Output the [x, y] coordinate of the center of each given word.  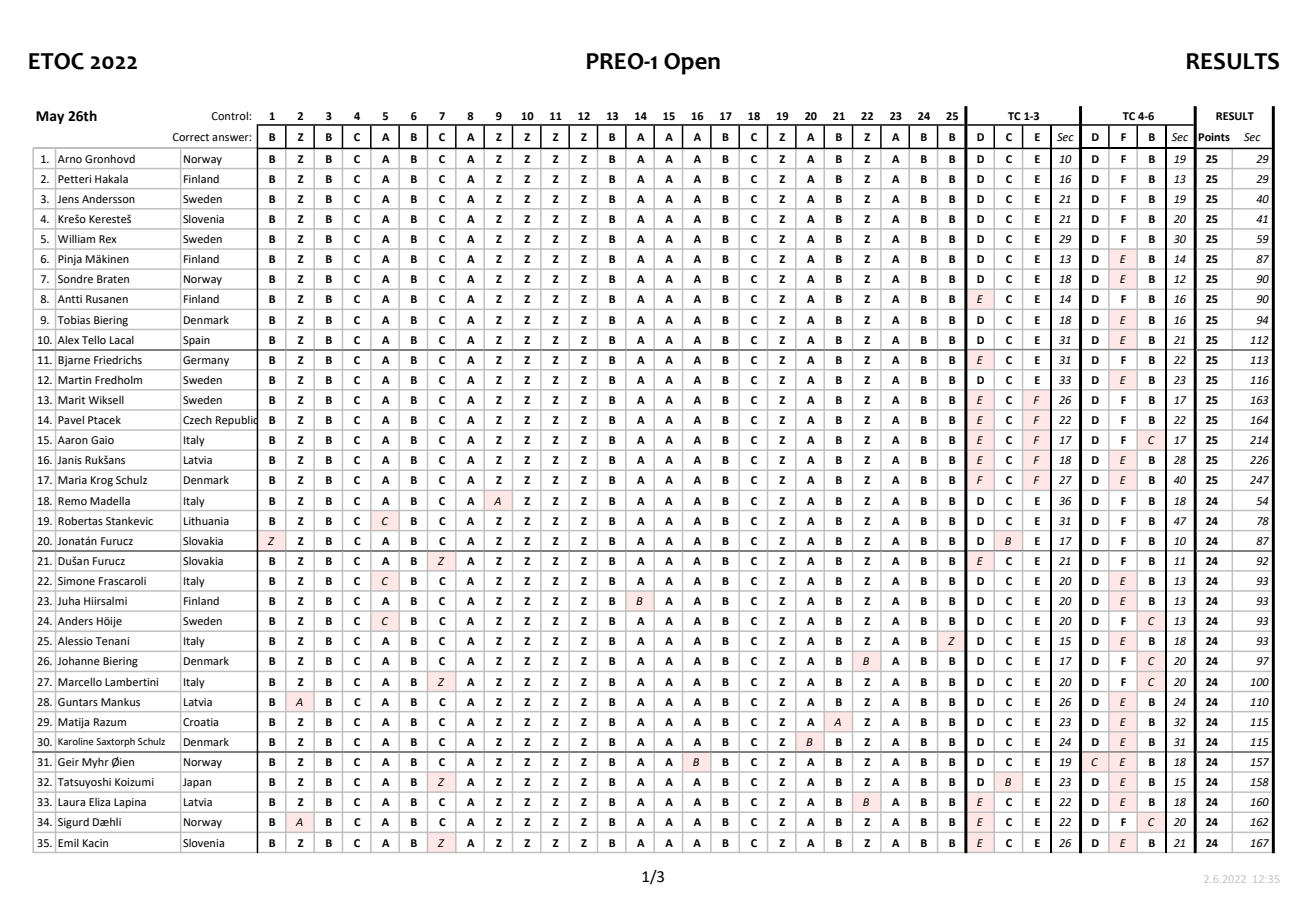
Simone [76, 581]
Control [230, 115]
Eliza [99, 802]
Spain [196, 341]
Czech [197, 420]
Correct [190, 137]
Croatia [200, 722]
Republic [237, 421]
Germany [206, 361]
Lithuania [206, 520]
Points [1214, 137]
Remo [72, 501]
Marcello [80, 681]
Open [692, 64]
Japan [197, 783]
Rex [108, 239]
